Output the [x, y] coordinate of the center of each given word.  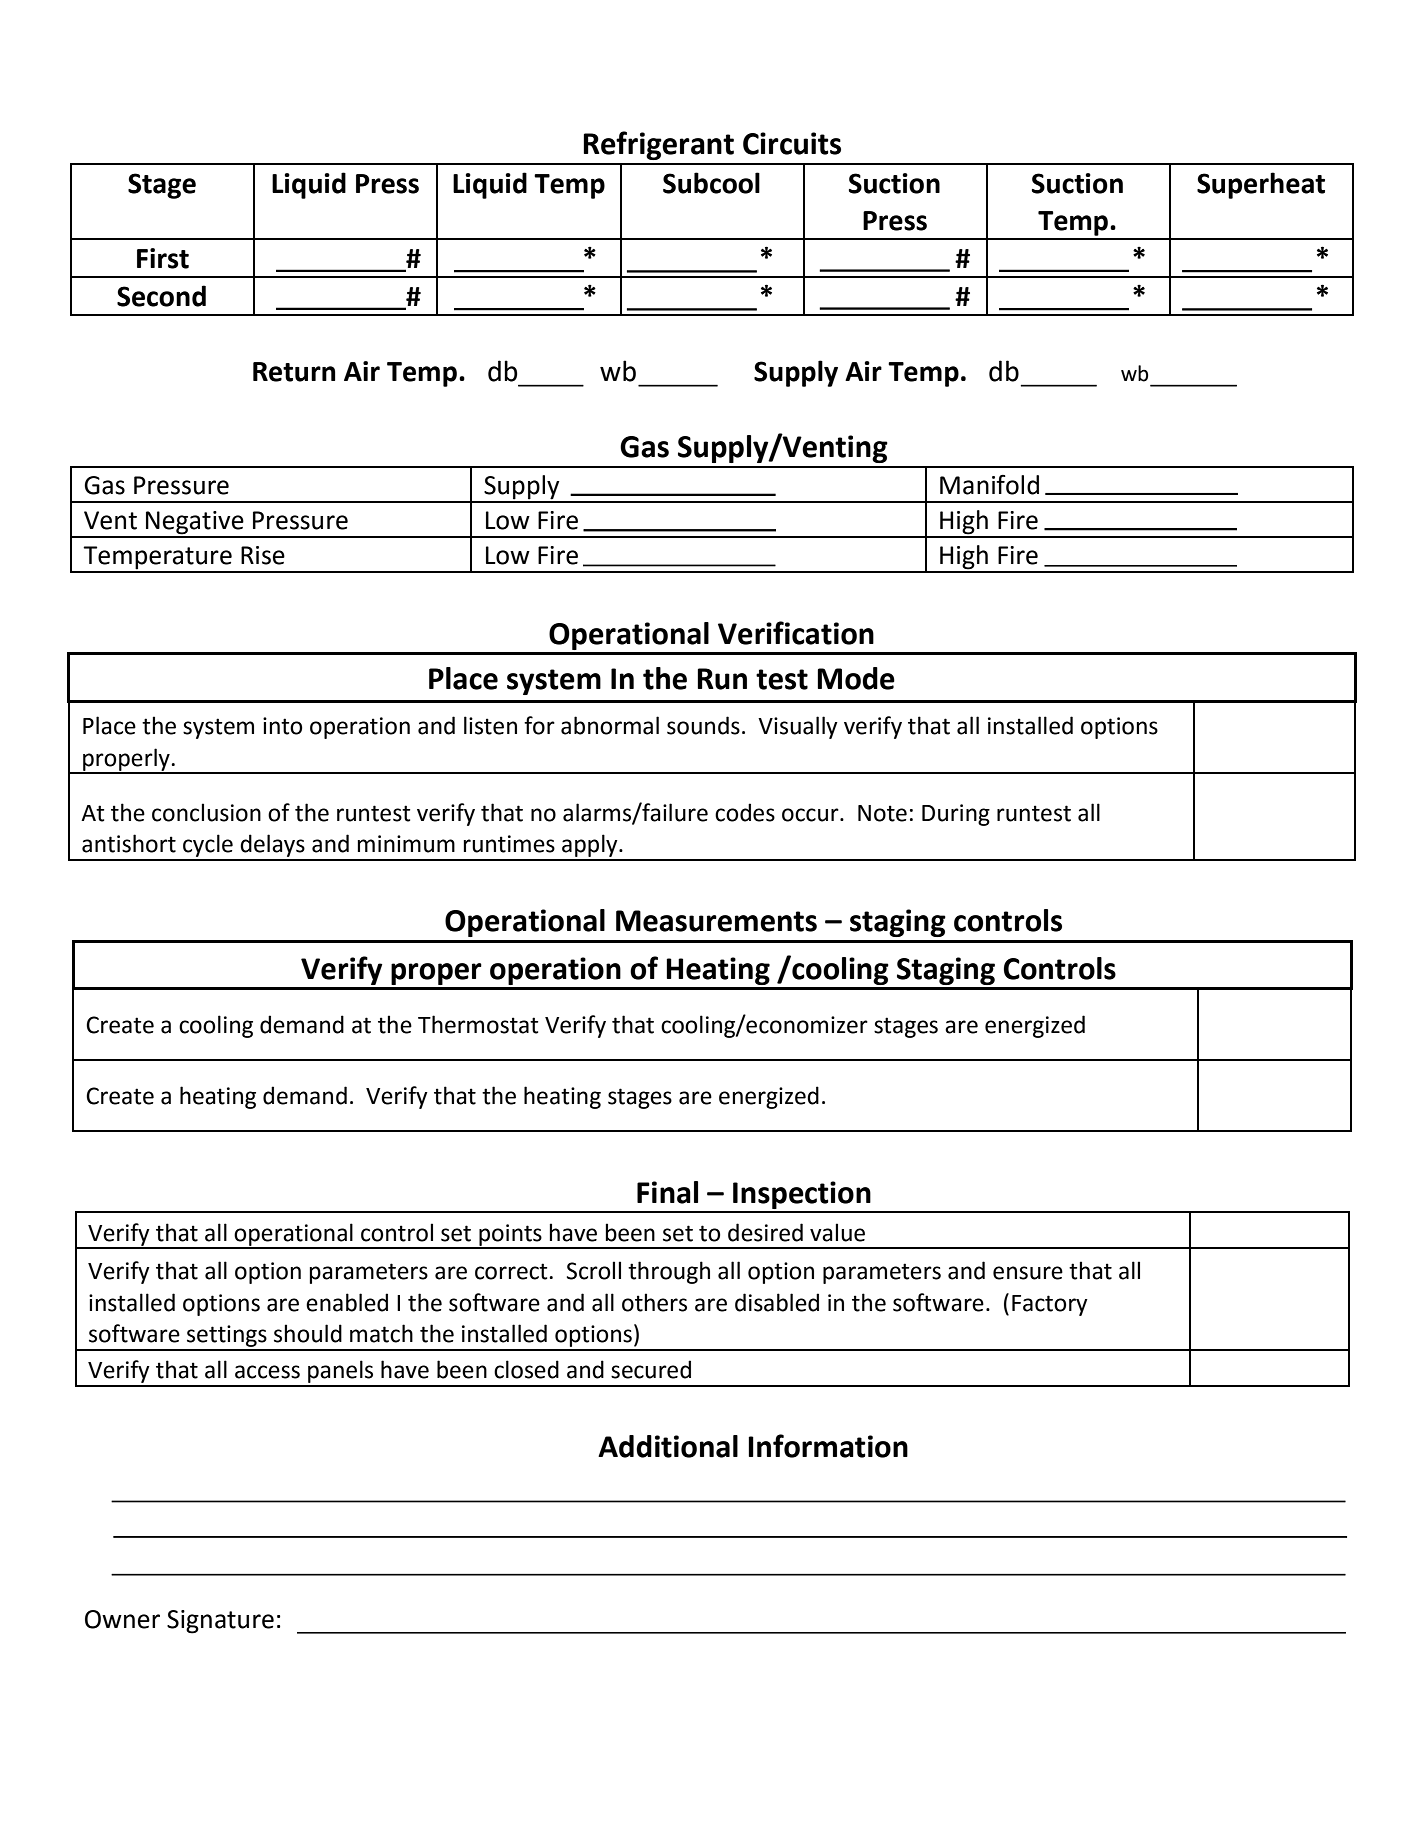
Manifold [989, 485]
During [956, 815]
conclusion [206, 812]
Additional [668, 1446]
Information [828, 1446]
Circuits [792, 143]
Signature [220, 1622]
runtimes [509, 844]
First [163, 258]
